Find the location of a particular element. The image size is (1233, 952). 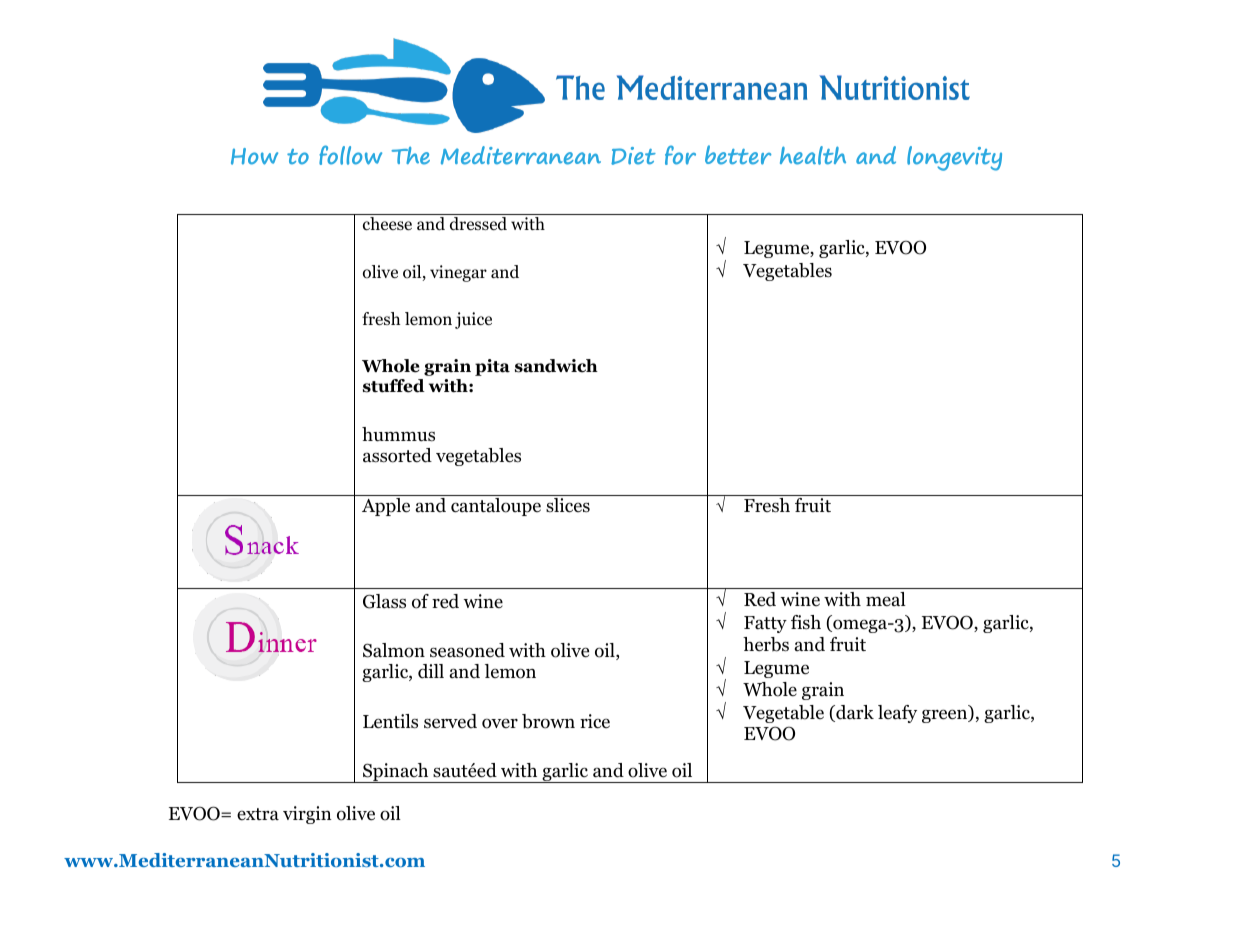

rice is located at coordinates (595, 721).
